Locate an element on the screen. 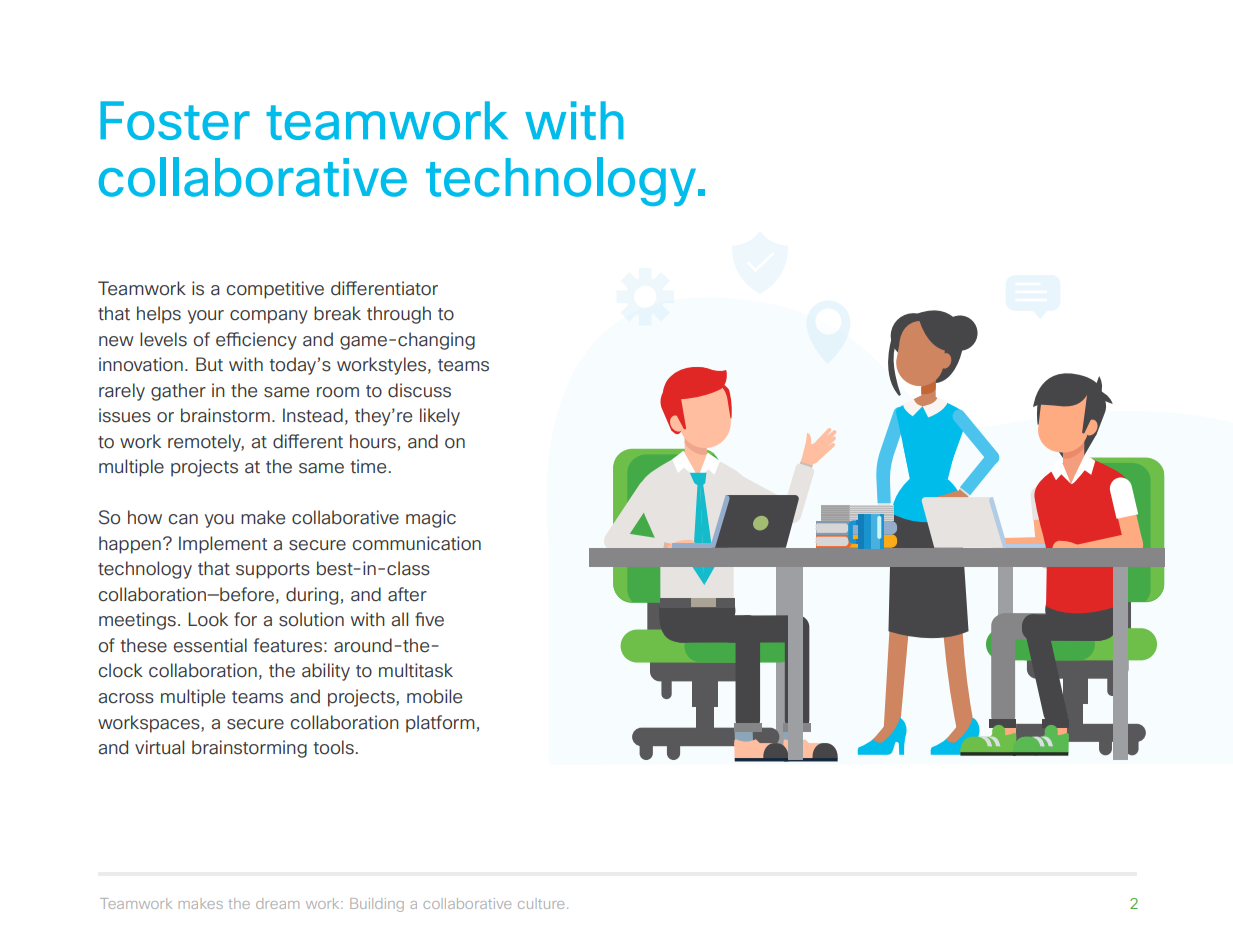 This screenshot has width=1233, height=952. can is located at coordinates (183, 519).
